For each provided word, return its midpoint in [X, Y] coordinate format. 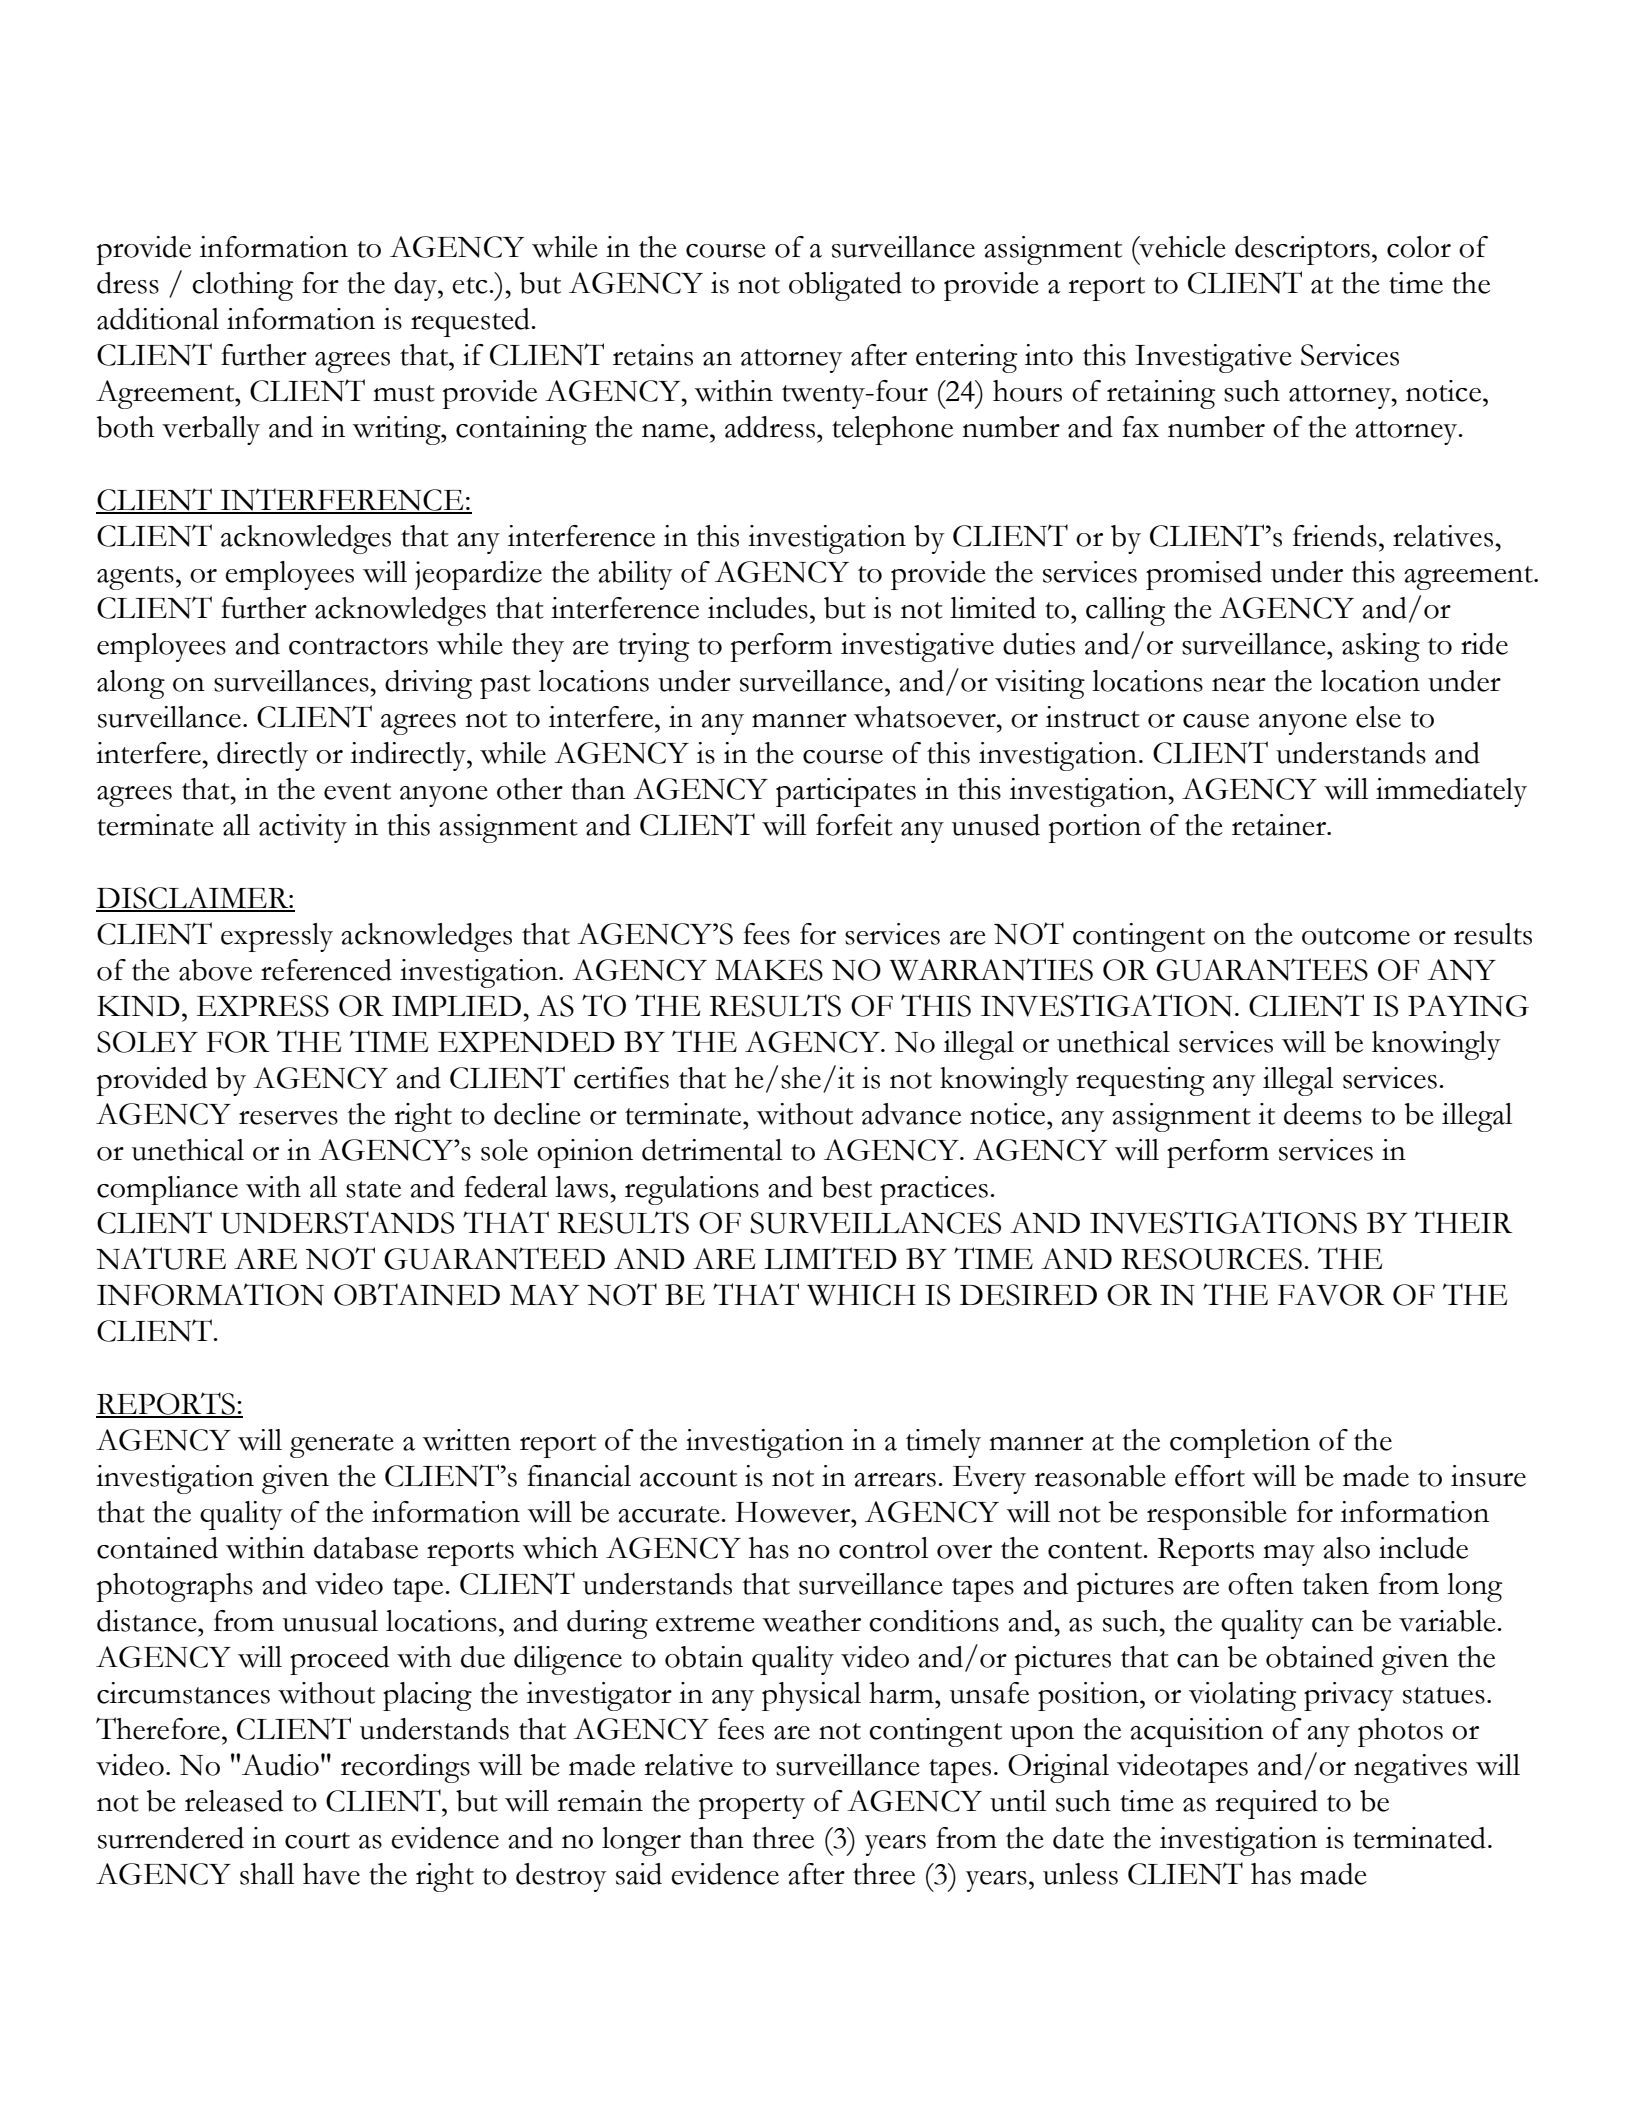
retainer [1280, 825]
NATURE [161, 1258]
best [847, 1187]
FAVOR [1331, 1295]
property [752, 1807]
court [317, 1840]
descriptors [1302, 250]
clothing [242, 286]
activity [303, 828]
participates [846, 792]
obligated [845, 286]
